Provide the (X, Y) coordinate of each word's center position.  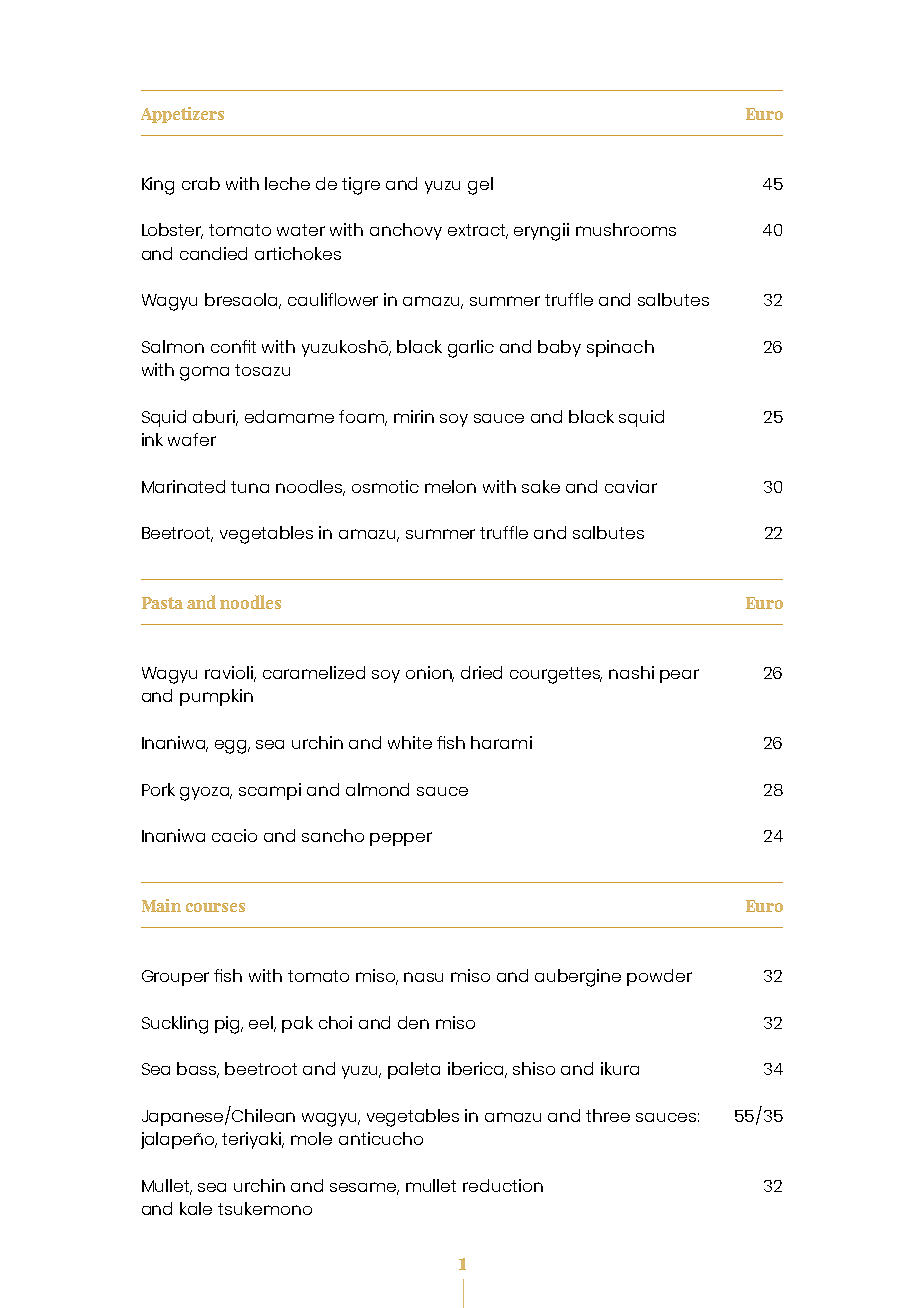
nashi (631, 672)
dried (481, 672)
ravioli (230, 674)
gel (480, 186)
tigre (361, 186)
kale (196, 1208)
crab (201, 183)
